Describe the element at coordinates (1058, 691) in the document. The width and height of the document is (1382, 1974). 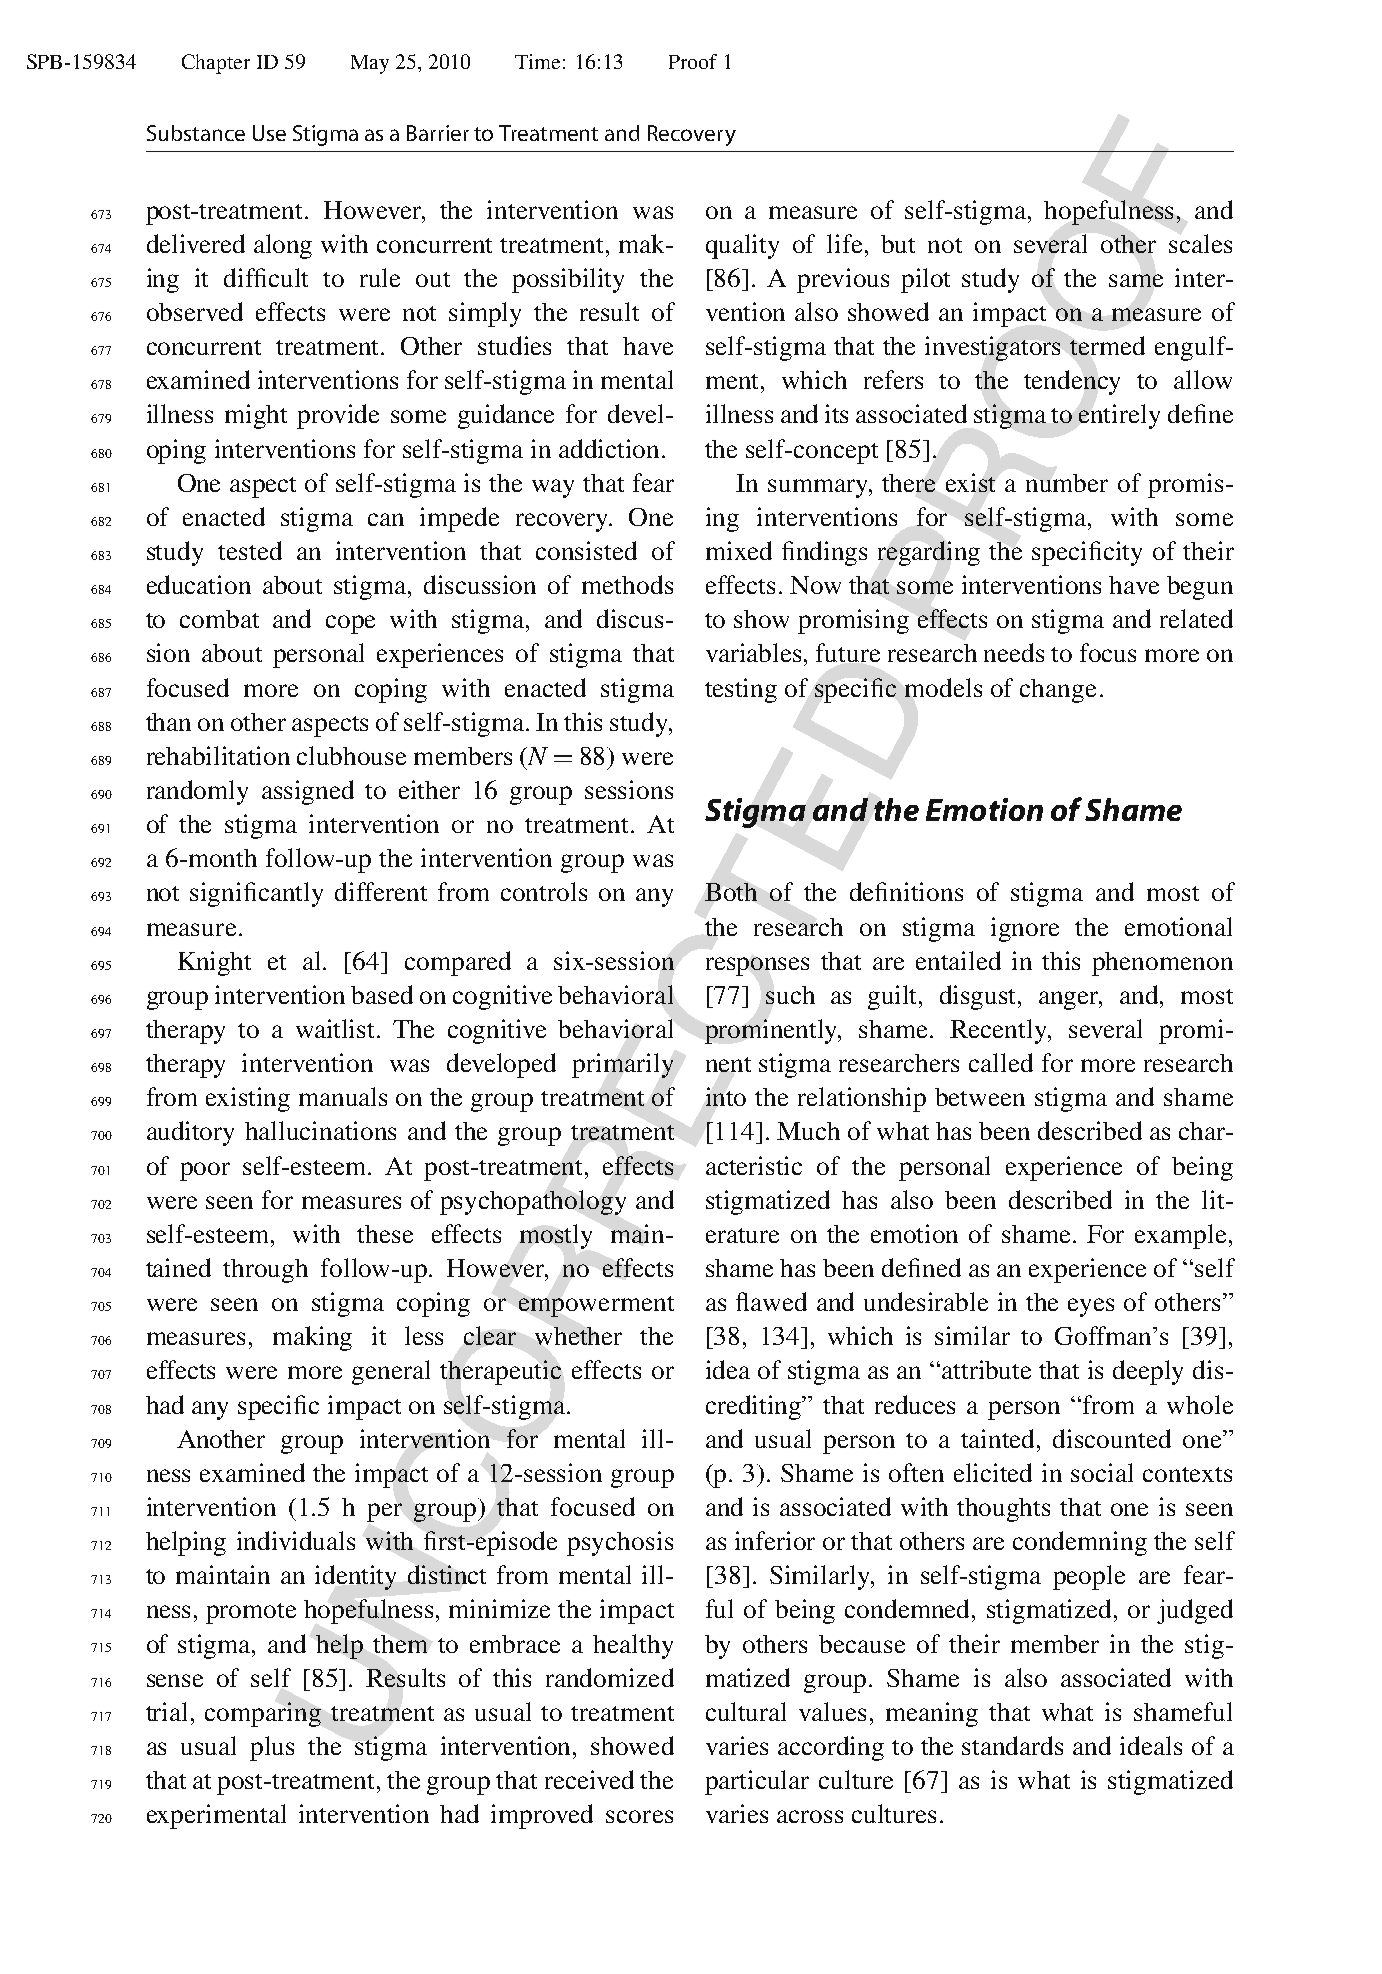
I see `change` at that location.
